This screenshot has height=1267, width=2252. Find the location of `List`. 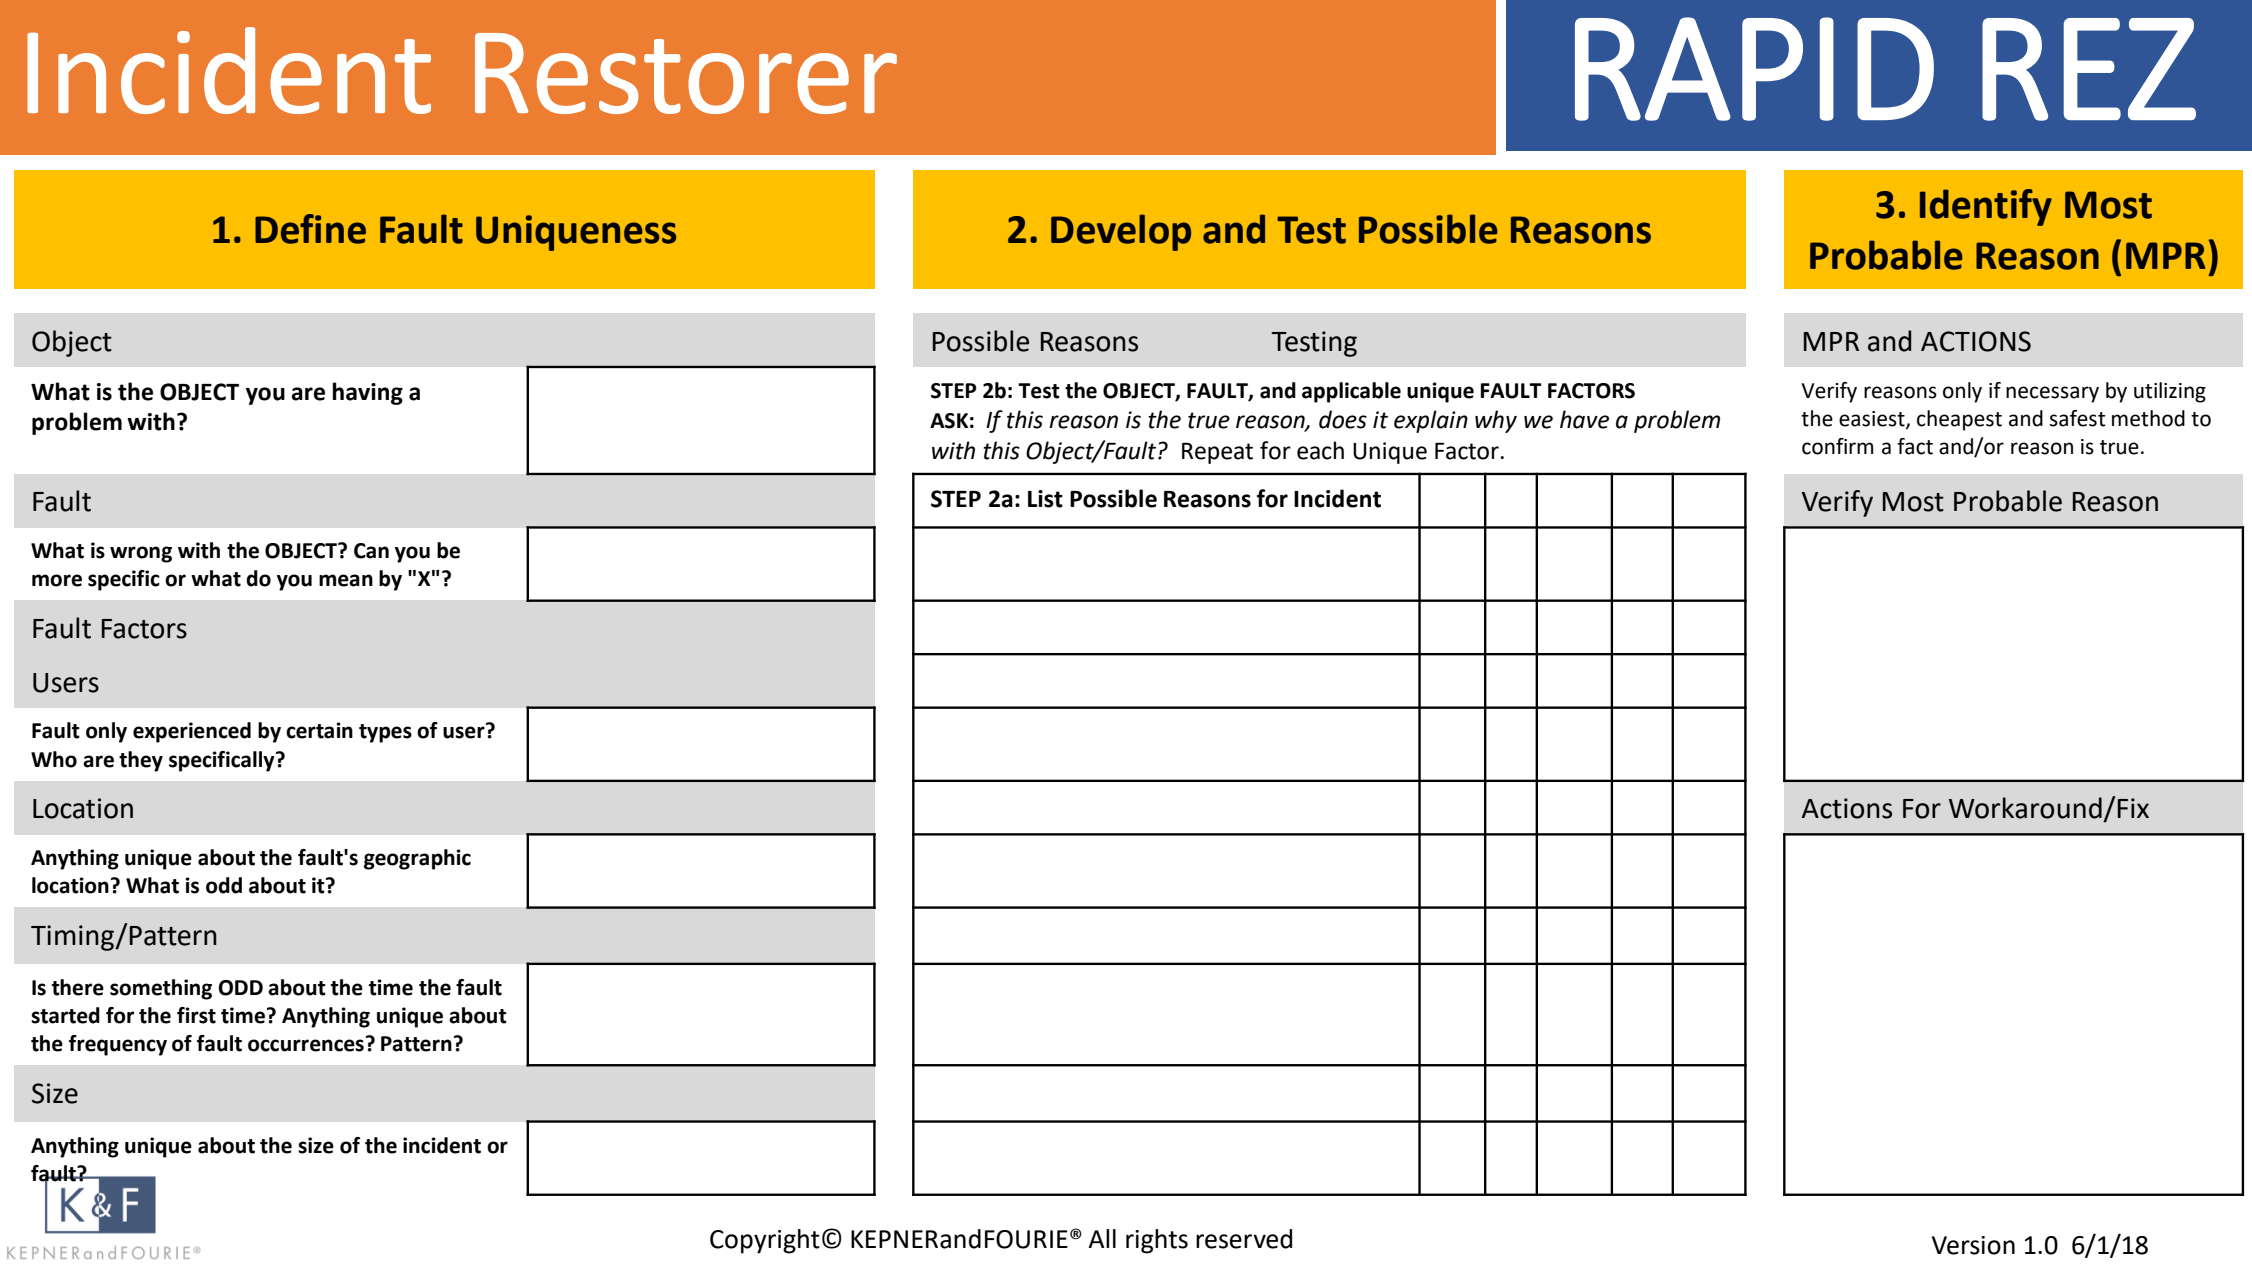

List is located at coordinates (1045, 499).
